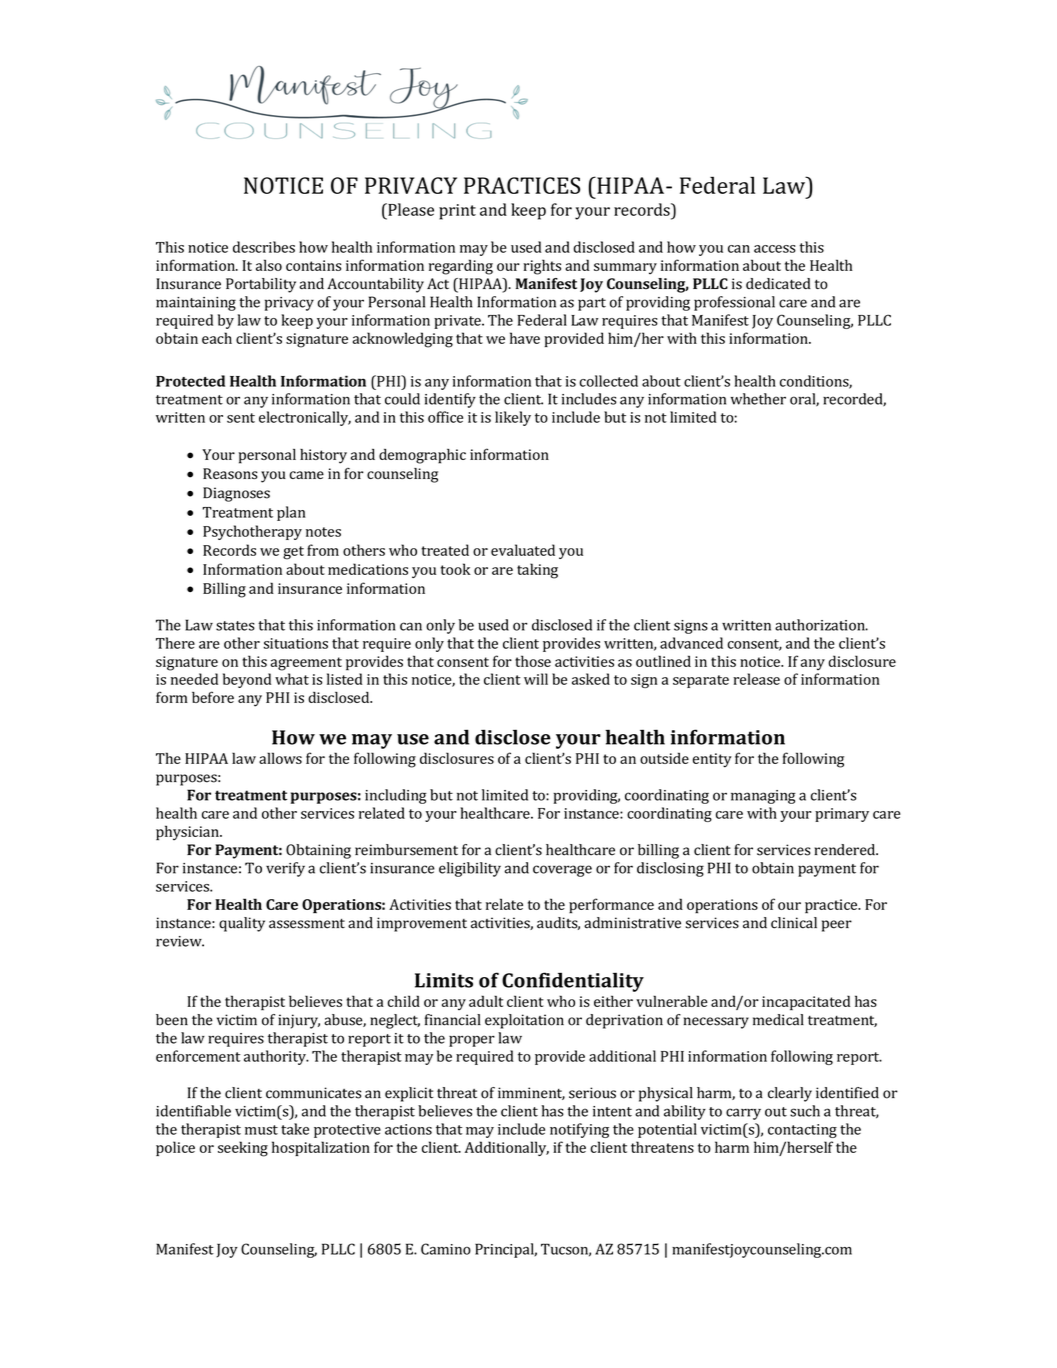  What do you see at coordinates (542, 267) in the page?
I see `rights` at bounding box center [542, 267].
